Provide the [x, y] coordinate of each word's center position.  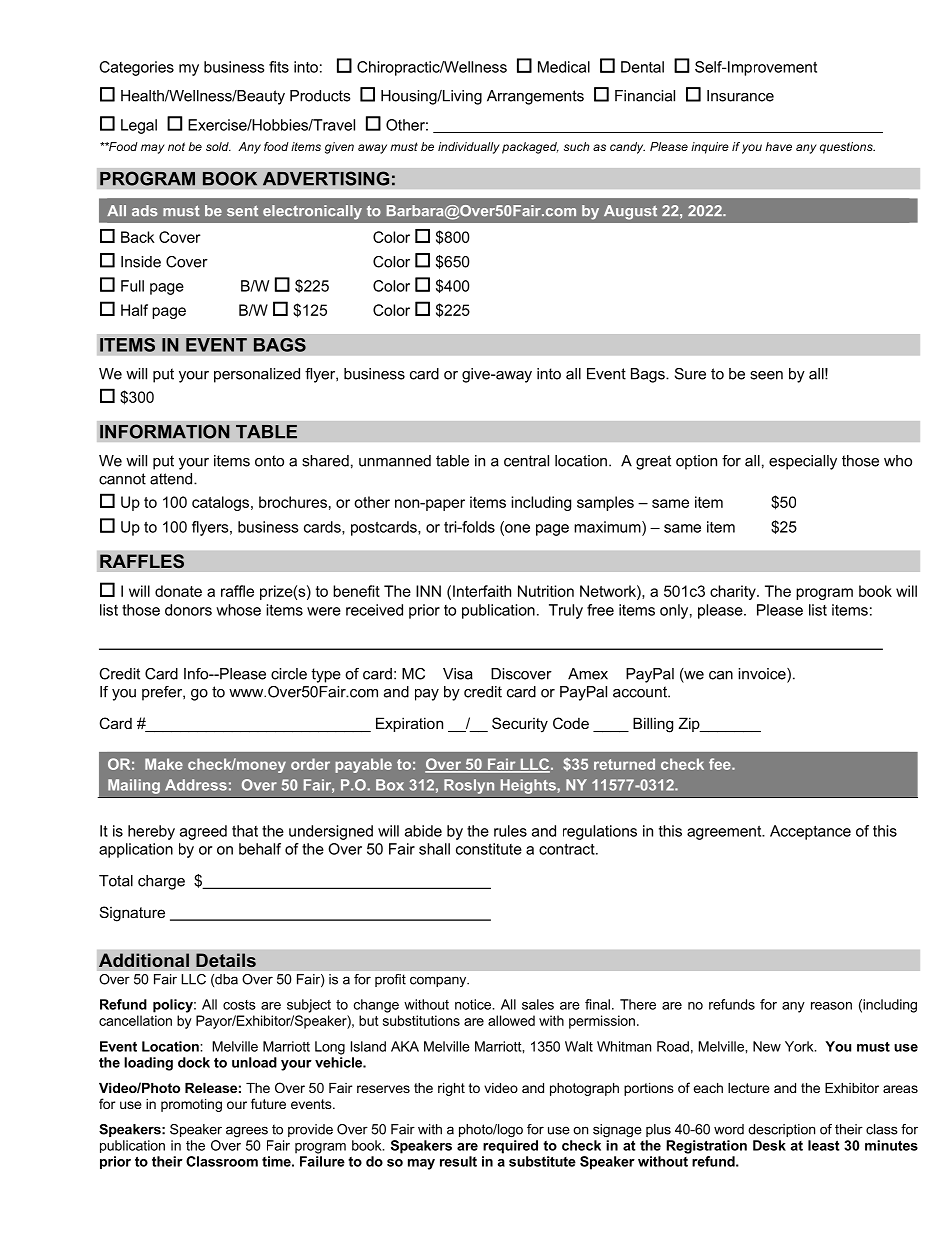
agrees [247, 1131]
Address [196, 785]
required [510, 1147]
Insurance [740, 96]
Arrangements [535, 97]
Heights [529, 786]
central [526, 461]
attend [172, 479]
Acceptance [810, 832]
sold [218, 146]
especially [803, 462]
